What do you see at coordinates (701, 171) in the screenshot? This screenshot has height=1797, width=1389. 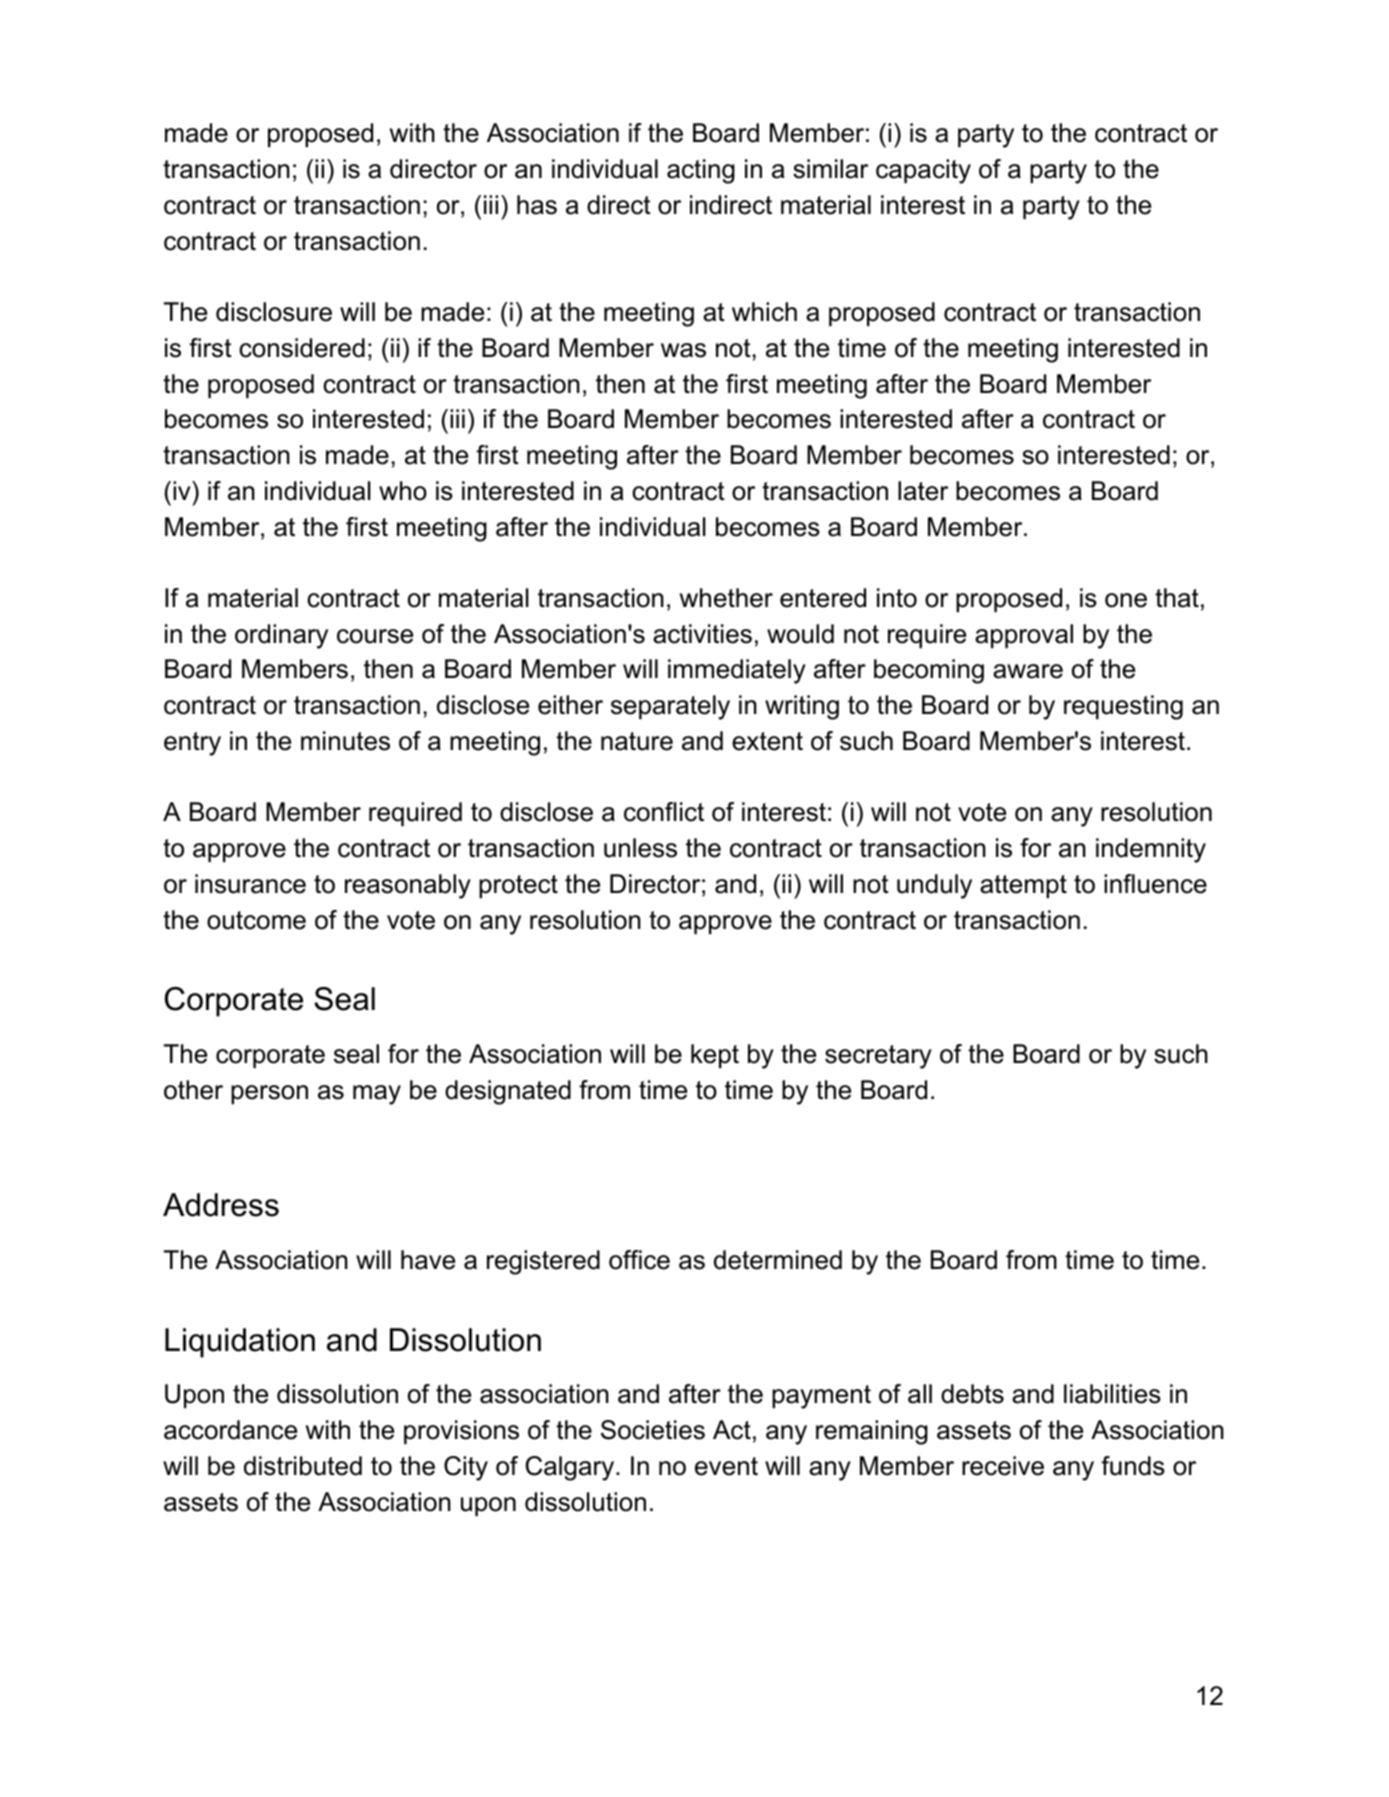 I see `acting` at bounding box center [701, 171].
